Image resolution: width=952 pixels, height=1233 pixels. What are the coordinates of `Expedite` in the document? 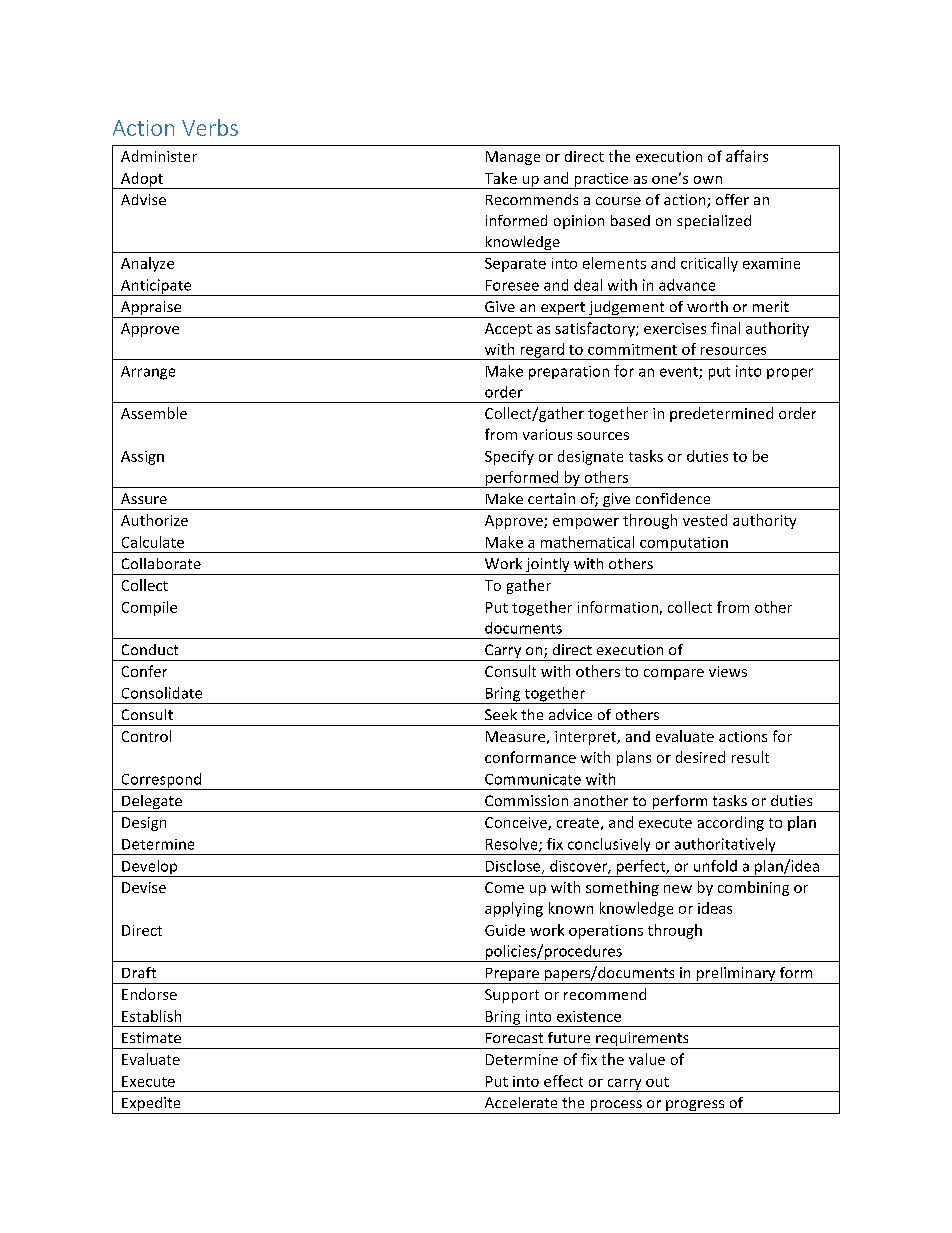 It's located at (151, 1105).
